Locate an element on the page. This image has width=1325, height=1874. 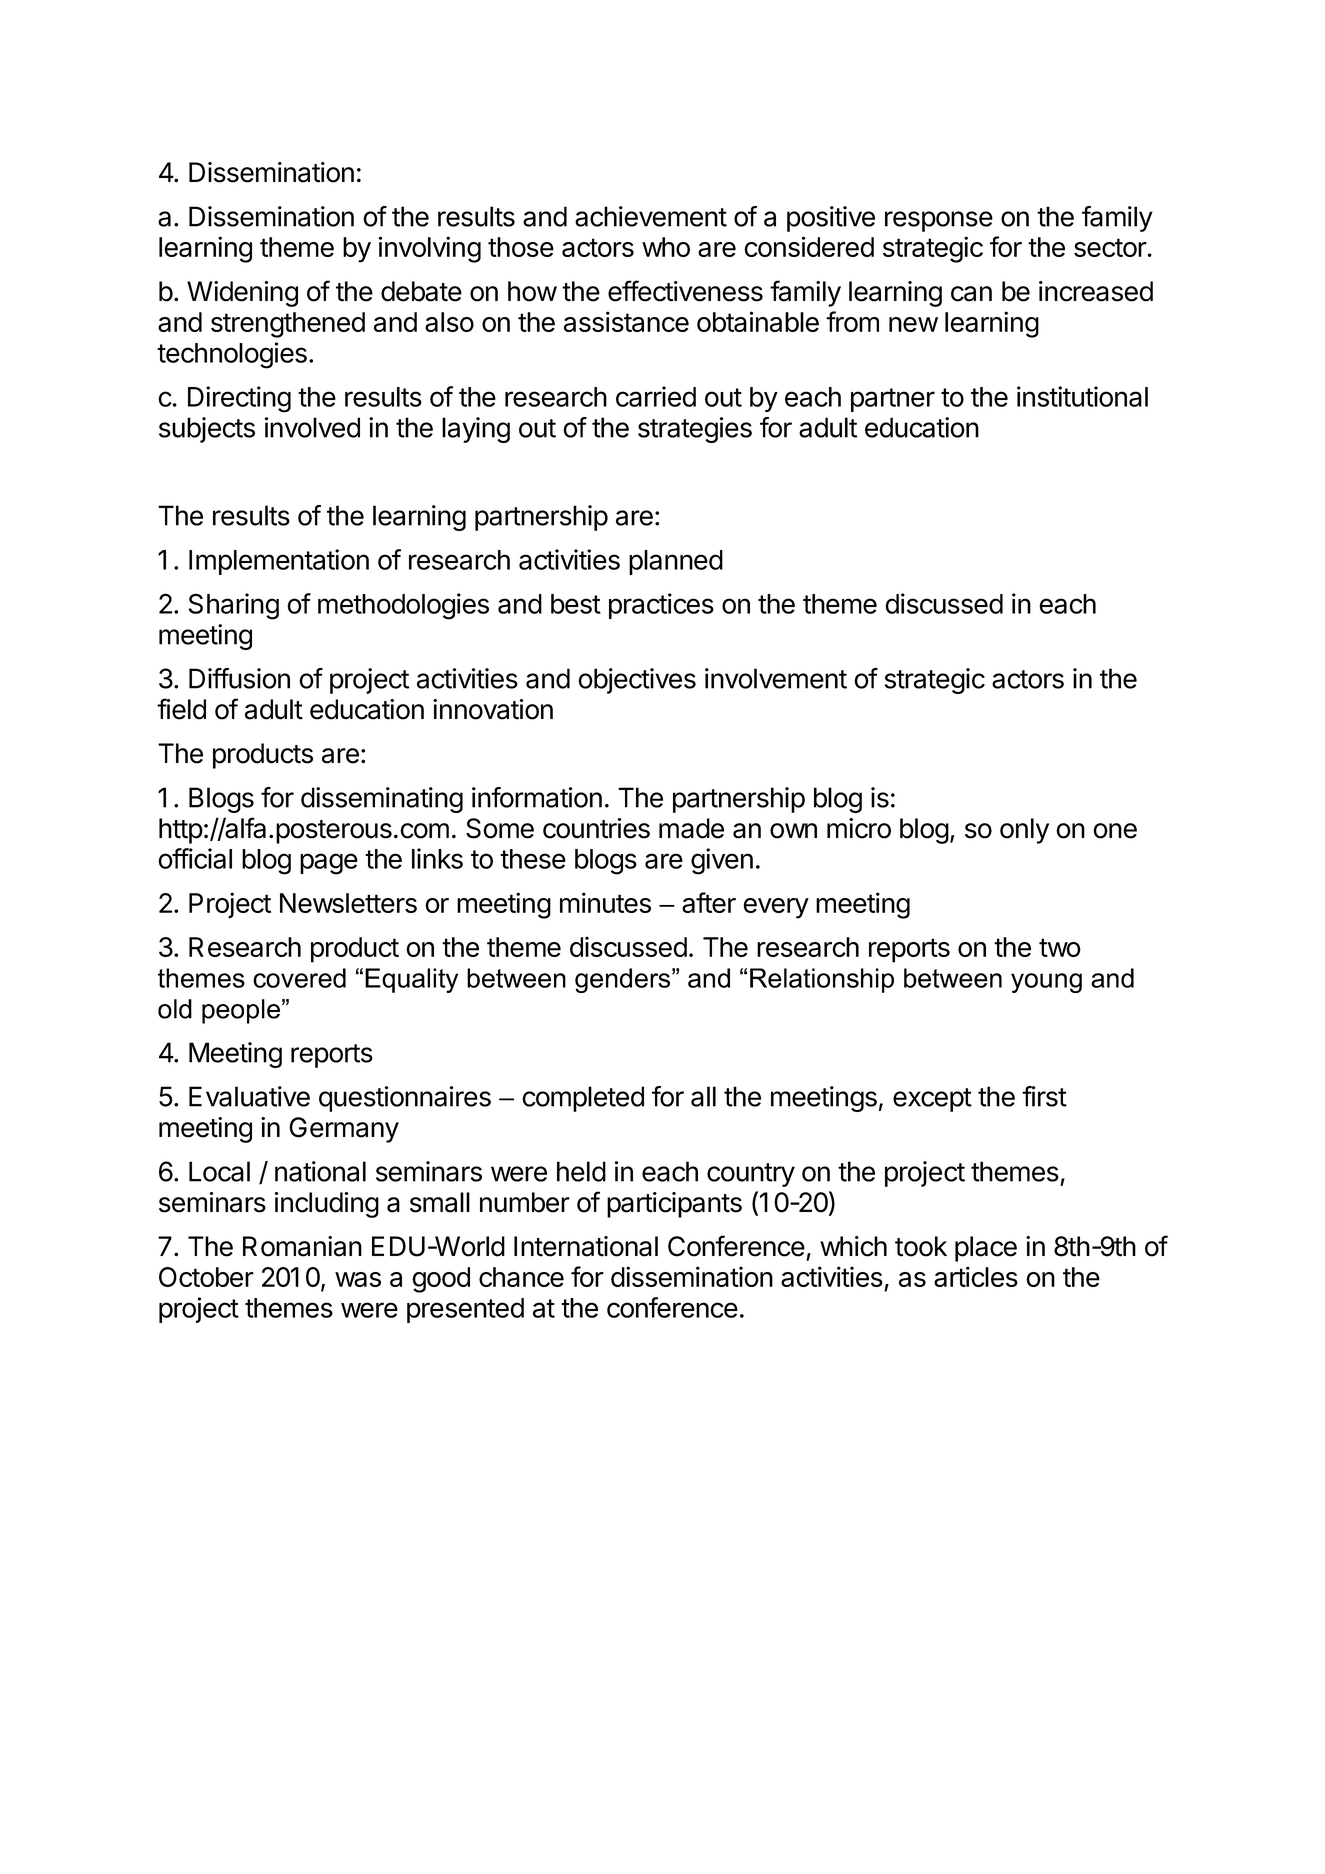
articles is located at coordinates (976, 1276).
